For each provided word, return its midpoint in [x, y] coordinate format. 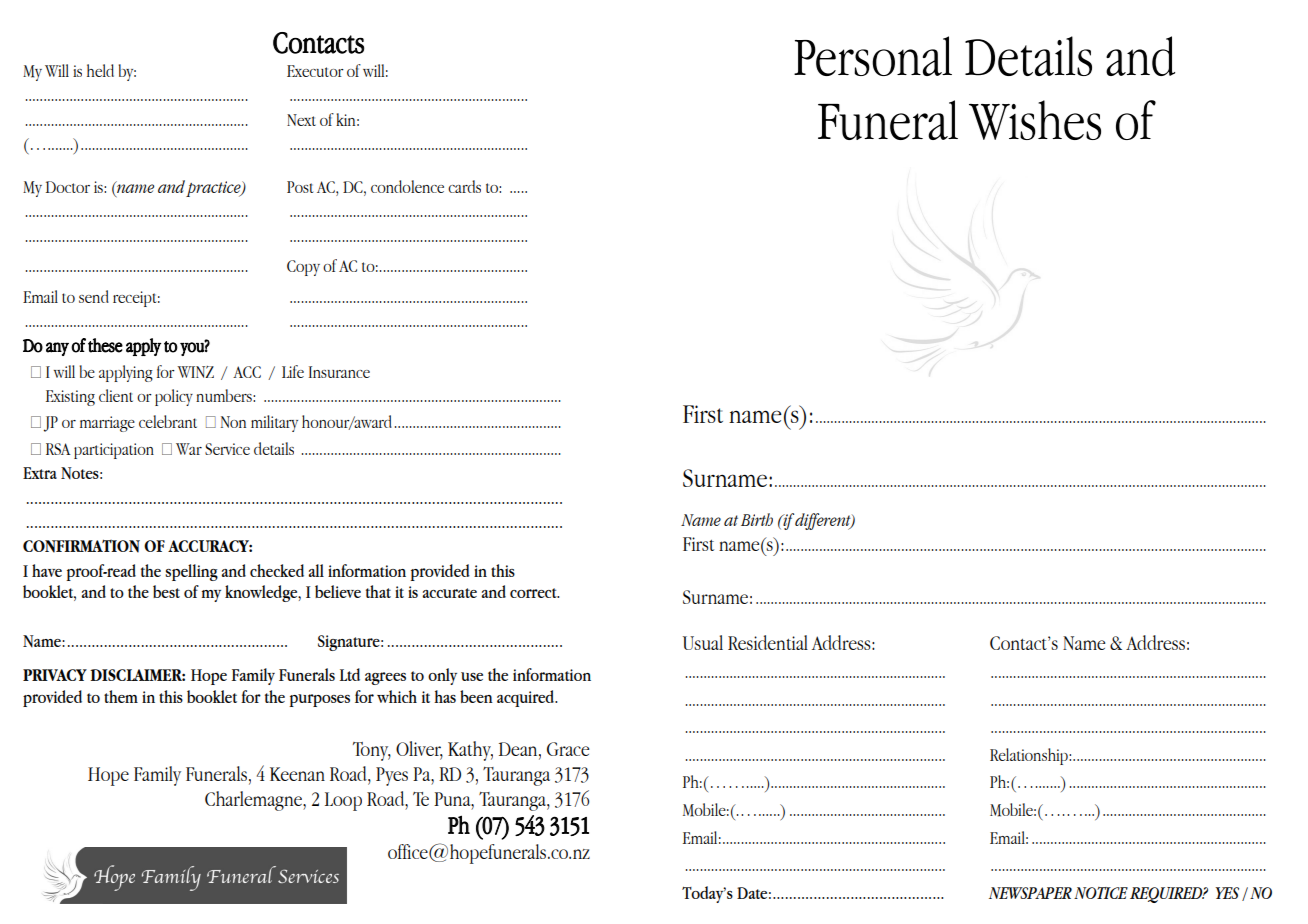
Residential [768, 642]
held [100, 70]
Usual [703, 642]
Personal [873, 56]
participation [114, 451]
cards [464, 186]
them [121, 696]
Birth [757, 519]
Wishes [1035, 120]
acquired [527, 698]
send [94, 296]
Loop [343, 801]
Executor [315, 71]
